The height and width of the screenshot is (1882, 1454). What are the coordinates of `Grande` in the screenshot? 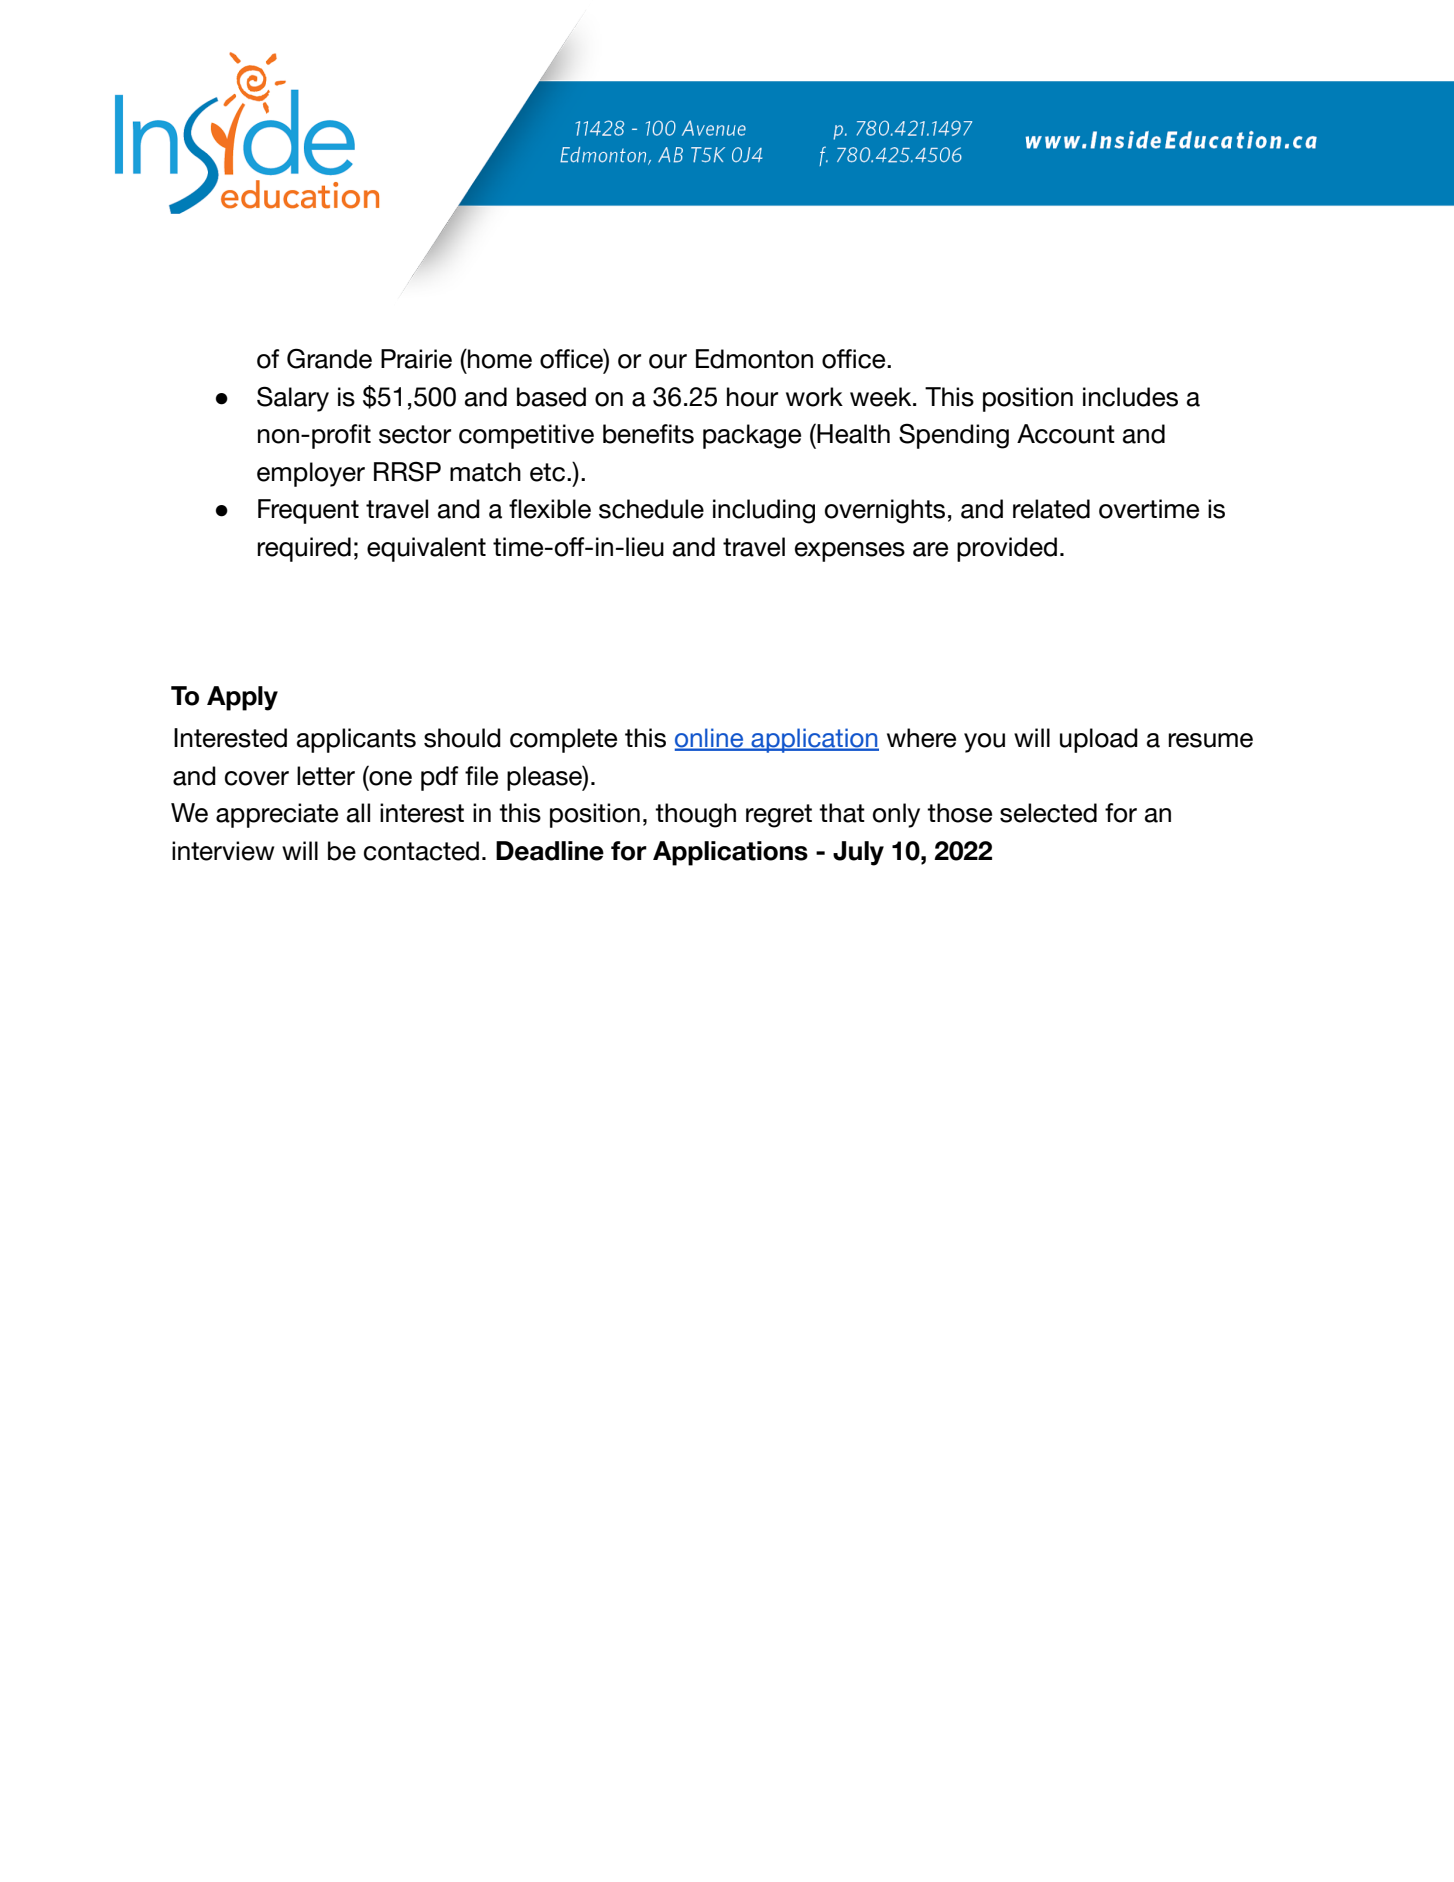 It's located at (329, 358).
